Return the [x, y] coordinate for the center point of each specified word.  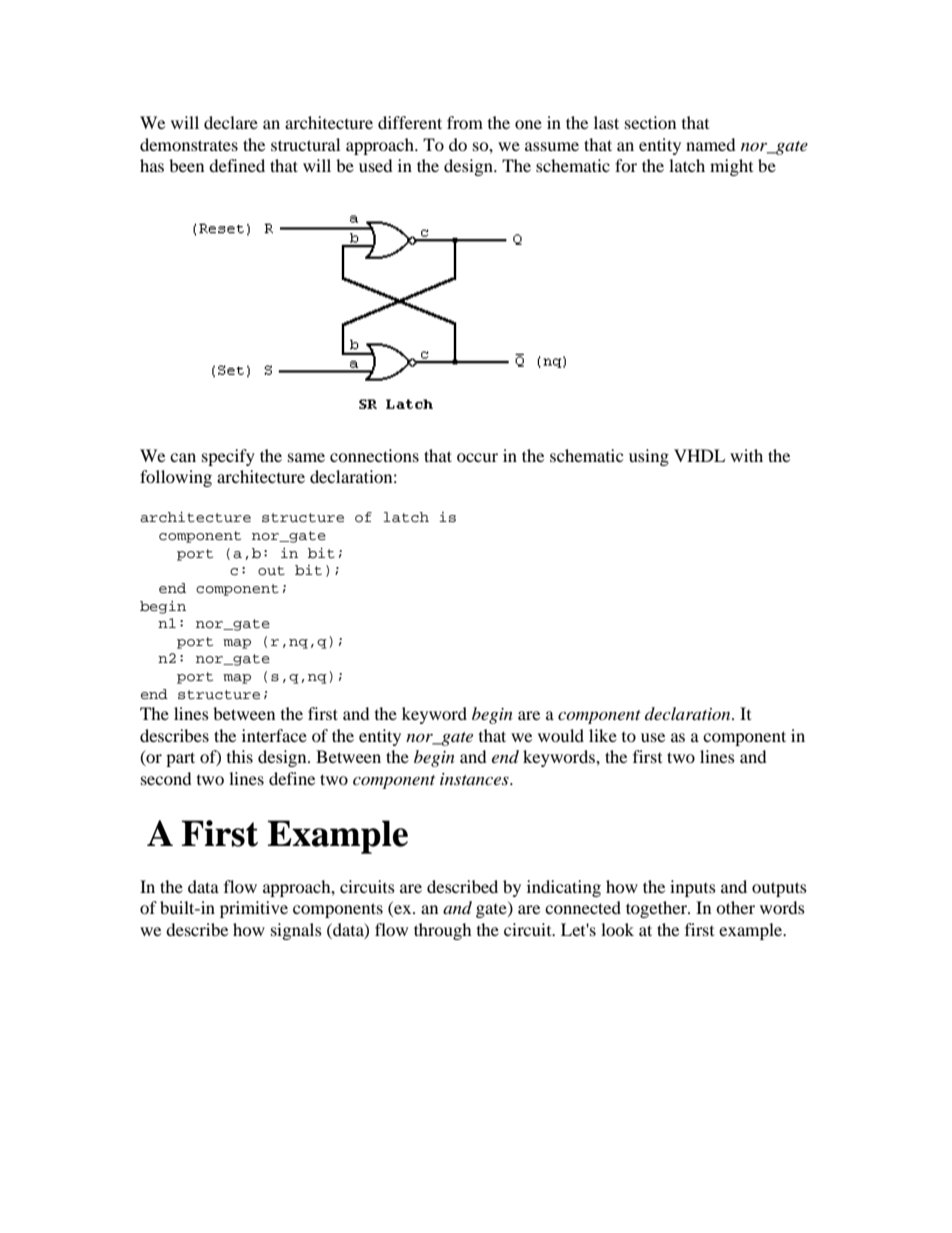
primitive [254, 909]
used [376, 165]
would [561, 735]
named [711, 144]
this [240, 756]
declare [231, 122]
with [746, 455]
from [465, 122]
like [603, 735]
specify [228, 457]
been [186, 165]
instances [475, 779]
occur [477, 457]
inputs [693, 888]
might [731, 167]
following [176, 478]
